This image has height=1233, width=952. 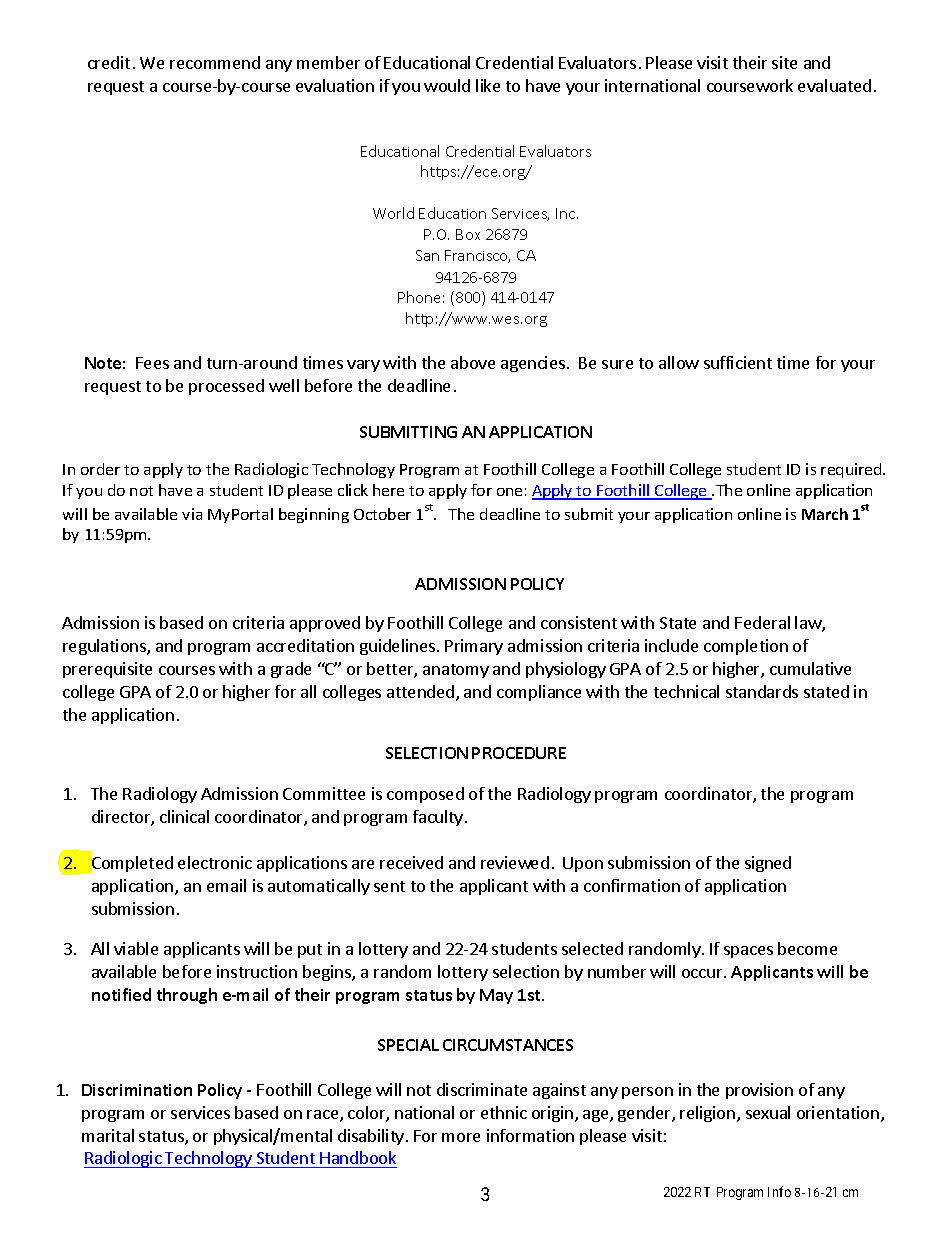 I want to click on like, so click(x=488, y=85).
